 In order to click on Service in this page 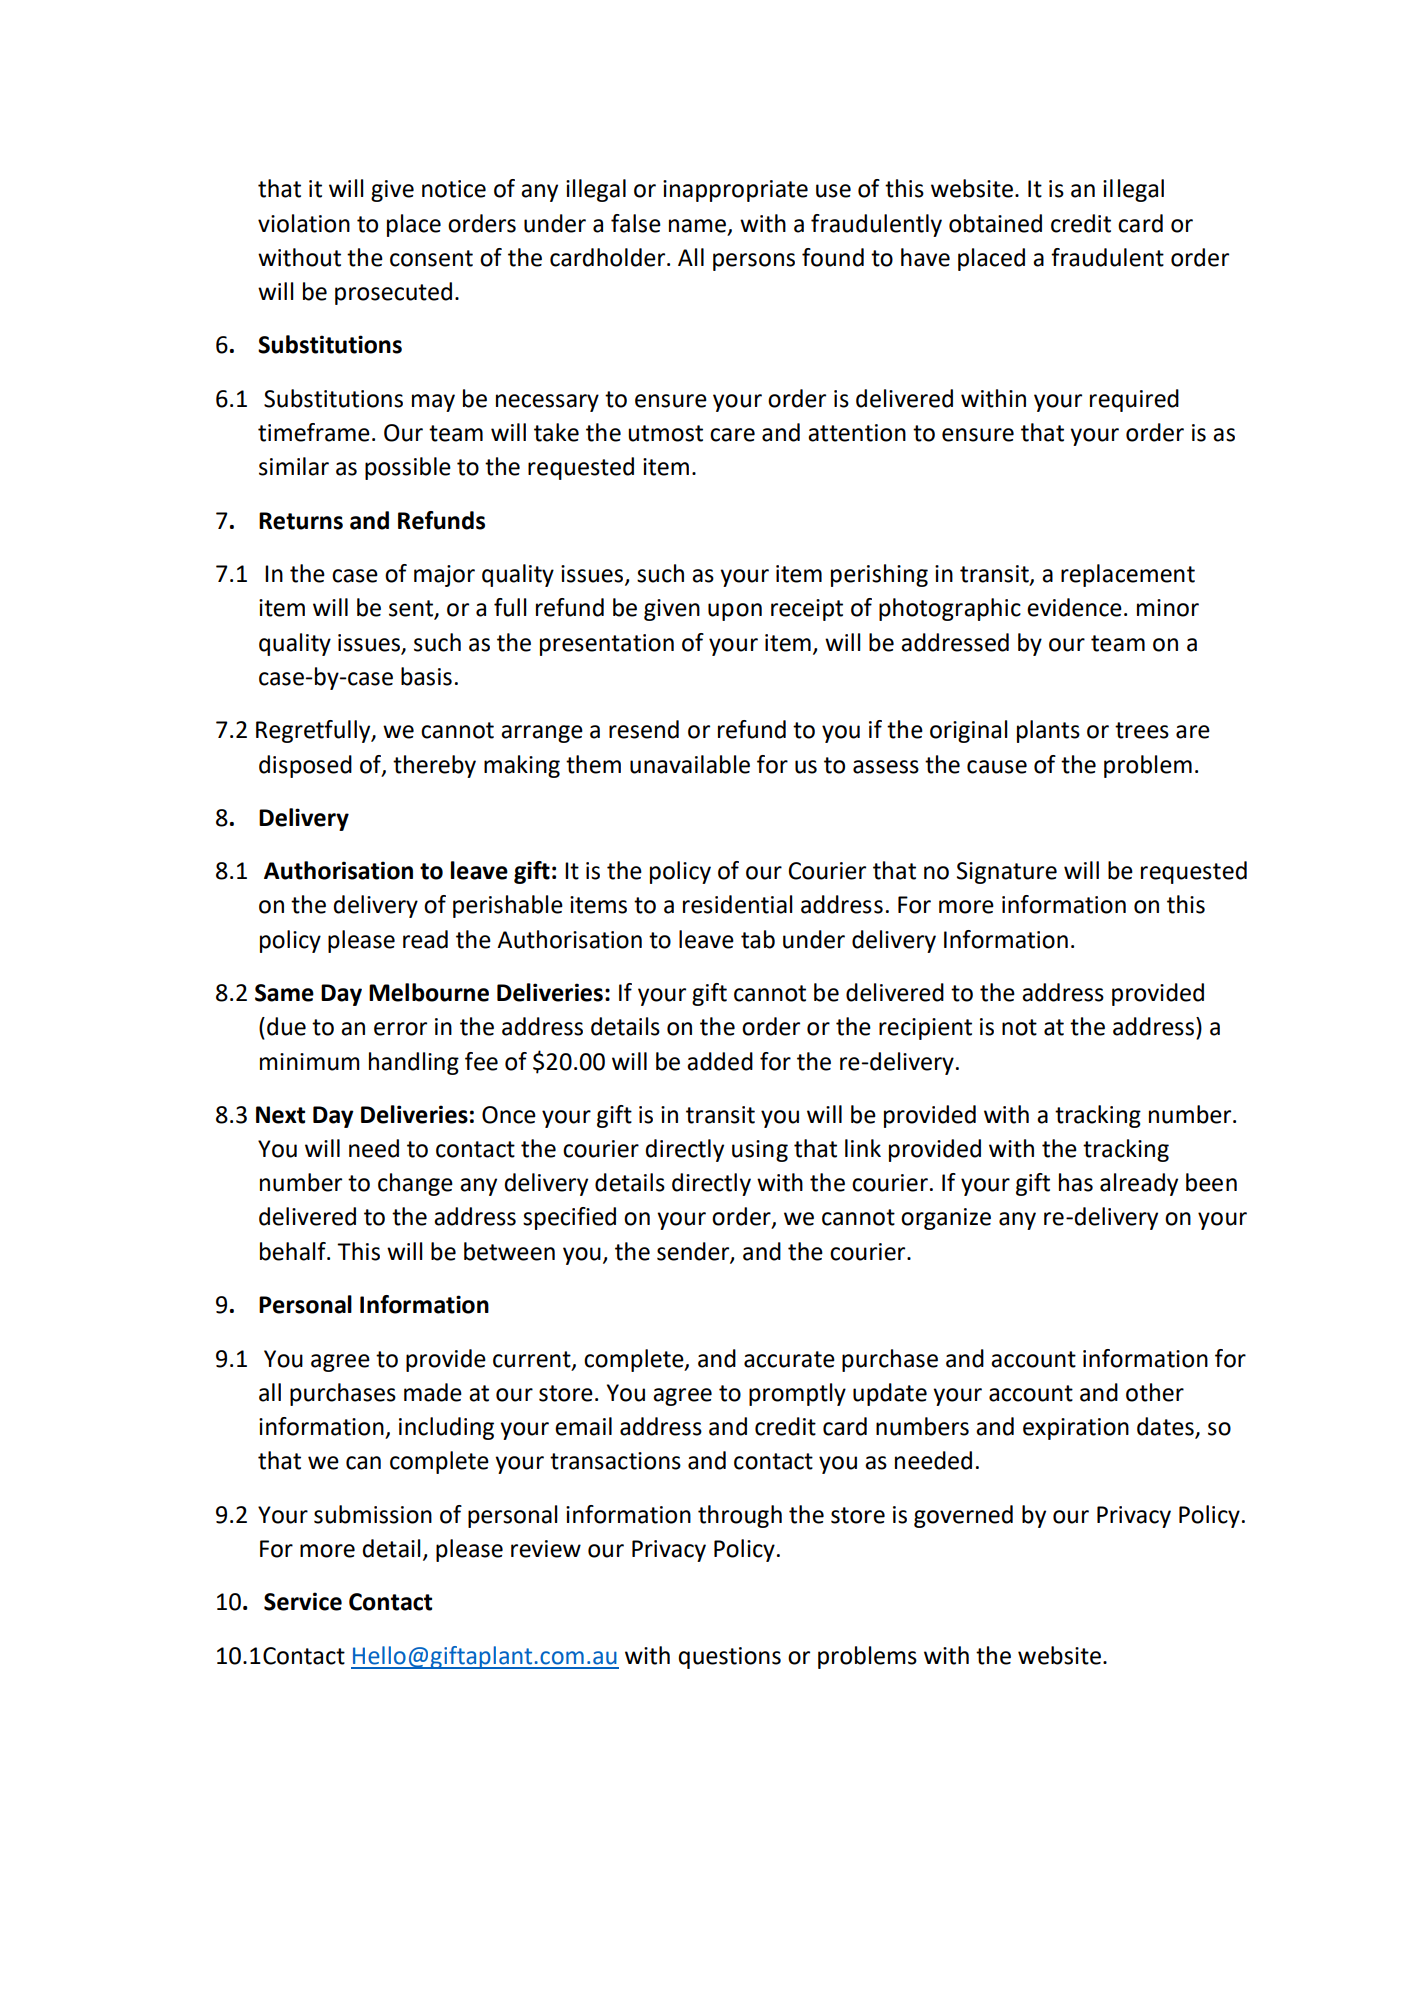, I will do `click(303, 1601)`.
